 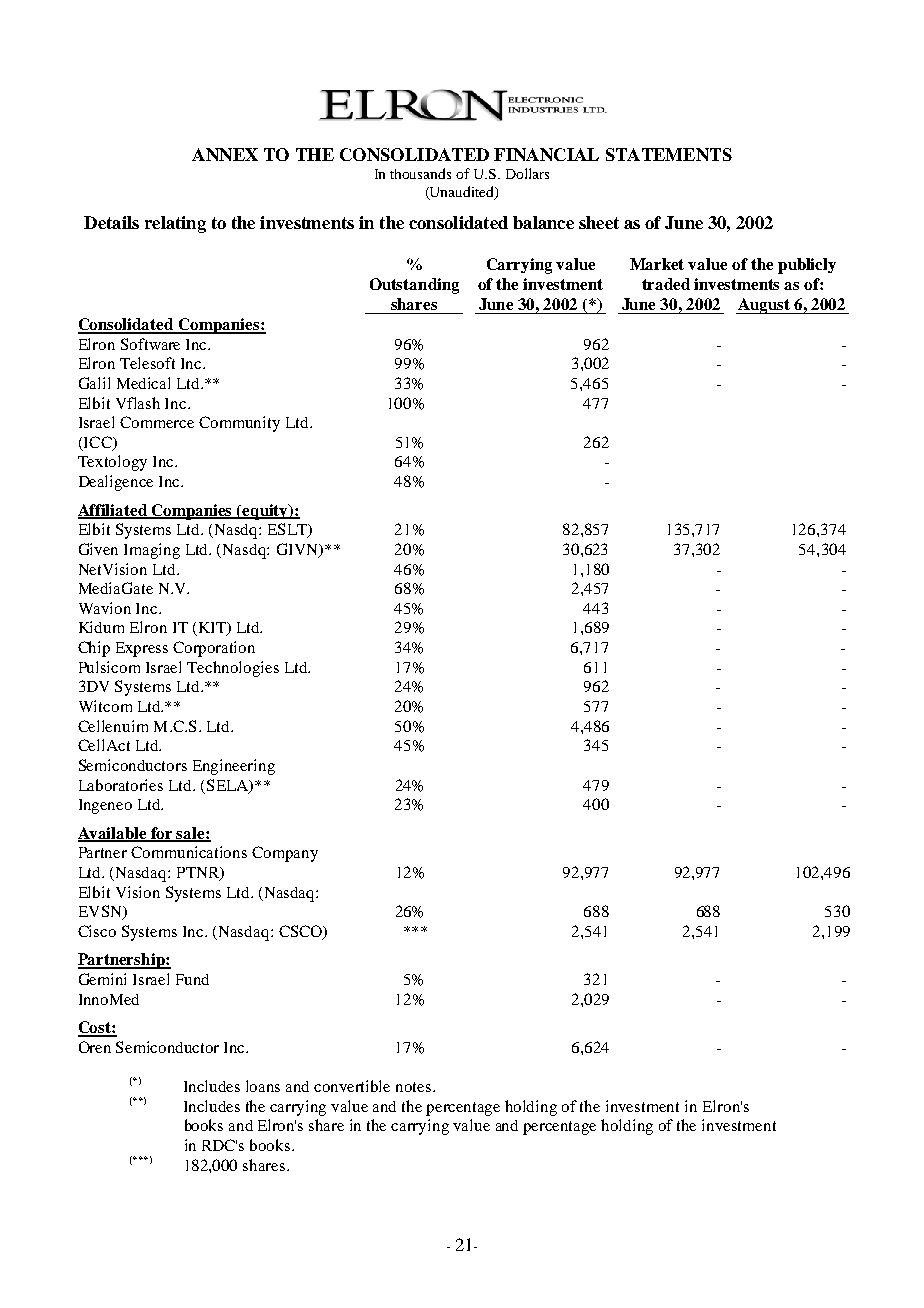 What do you see at coordinates (234, 767) in the screenshot?
I see `Engineering` at bounding box center [234, 767].
